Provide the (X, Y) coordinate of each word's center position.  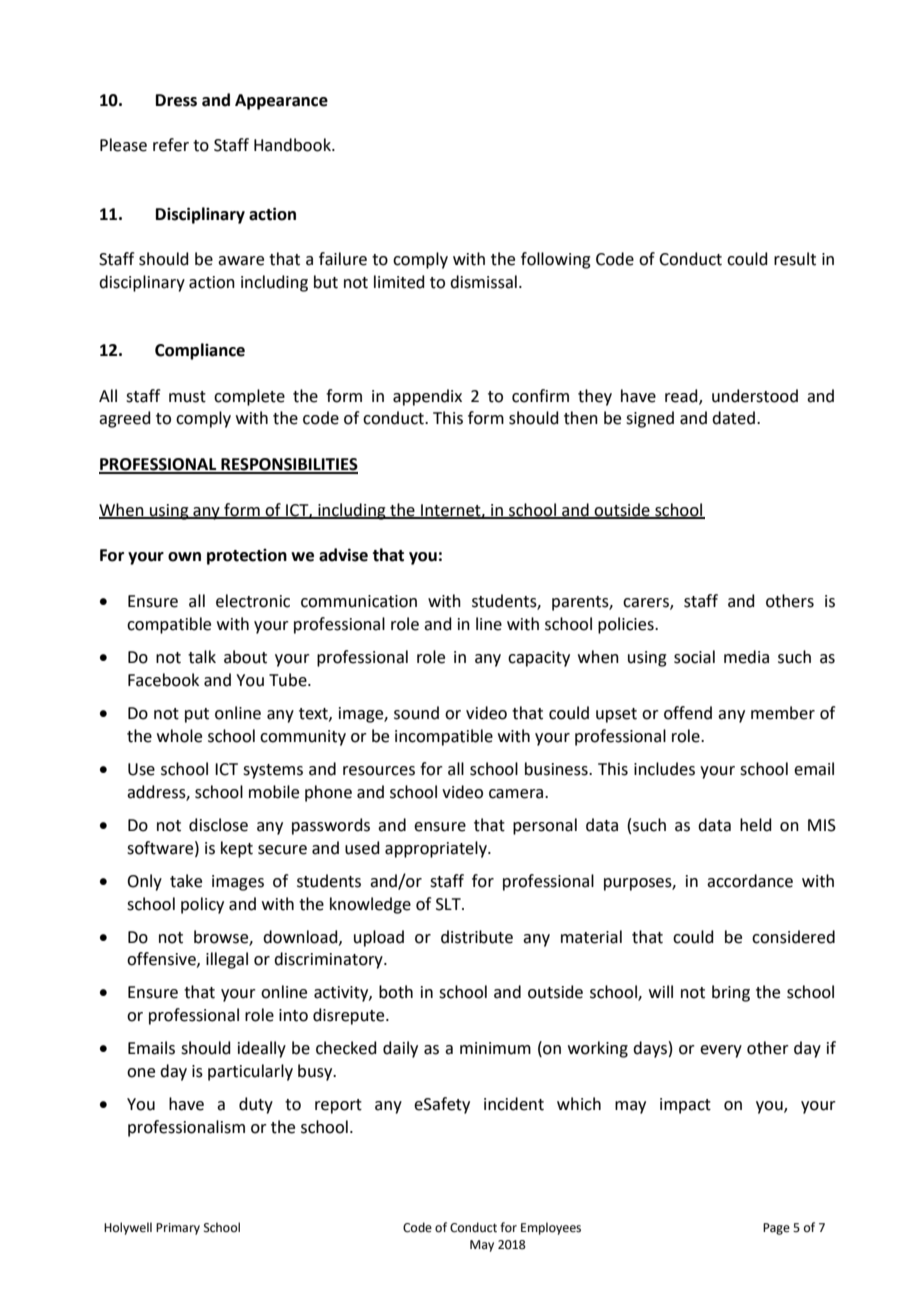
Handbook (293, 145)
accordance (750, 881)
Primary (178, 1229)
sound (416, 713)
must (187, 397)
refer (171, 145)
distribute (477, 937)
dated (733, 418)
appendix (427, 397)
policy (202, 905)
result (795, 259)
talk (202, 657)
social (694, 657)
